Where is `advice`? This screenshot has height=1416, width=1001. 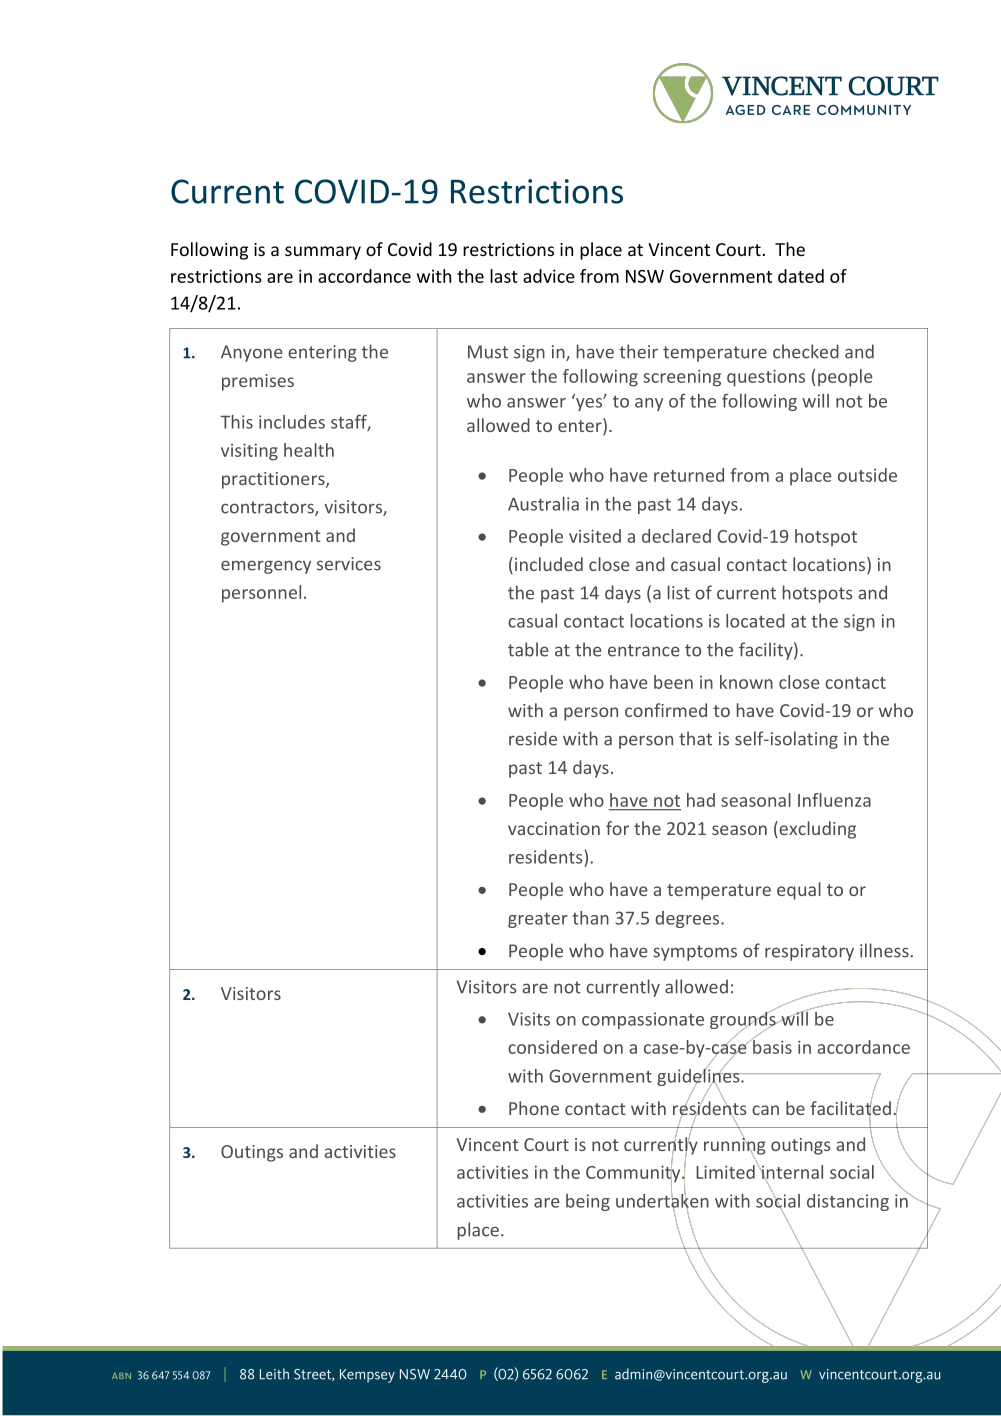
advice is located at coordinates (549, 276).
